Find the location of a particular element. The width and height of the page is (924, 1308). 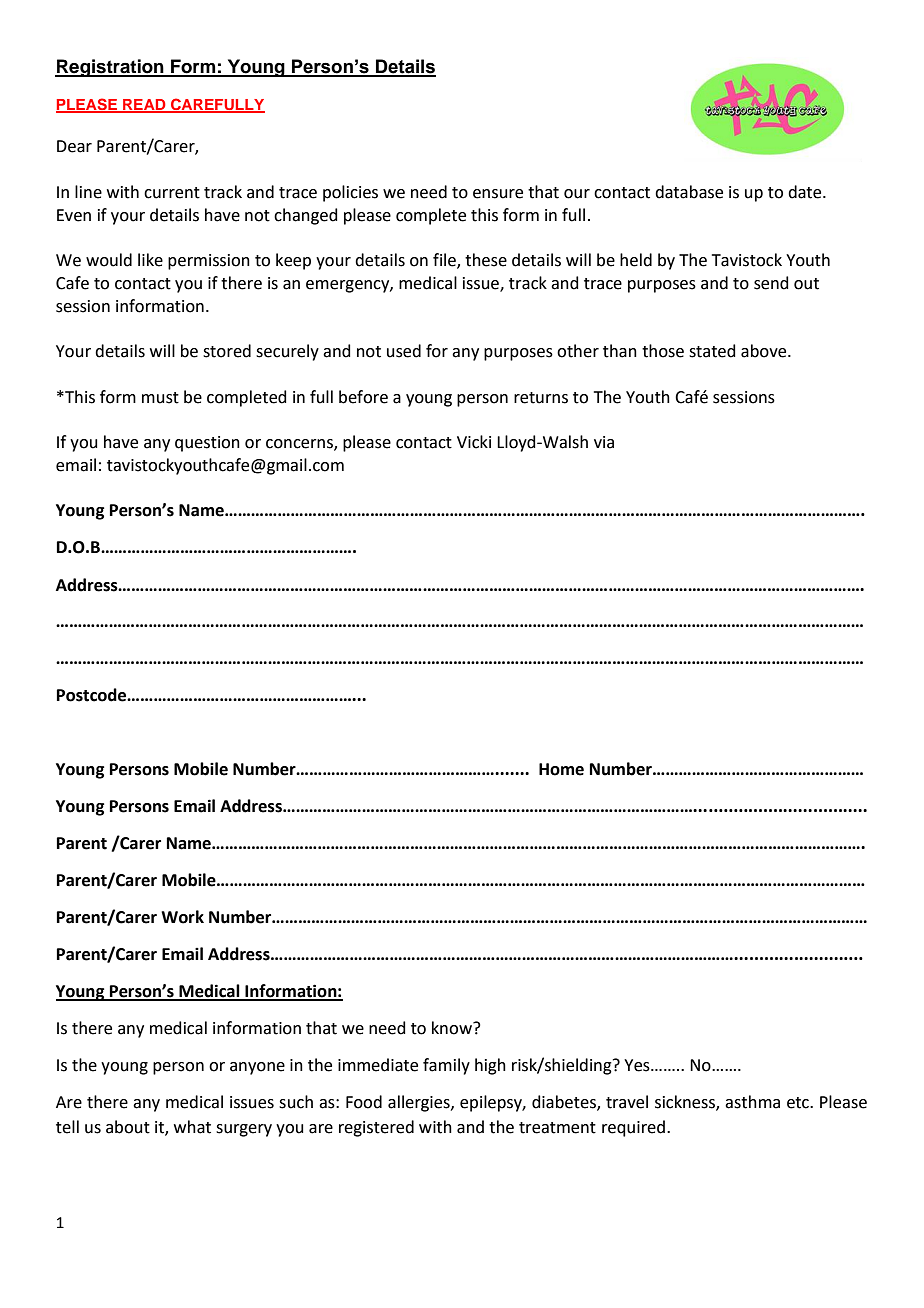

Home is located at coordinates (561, 769).
